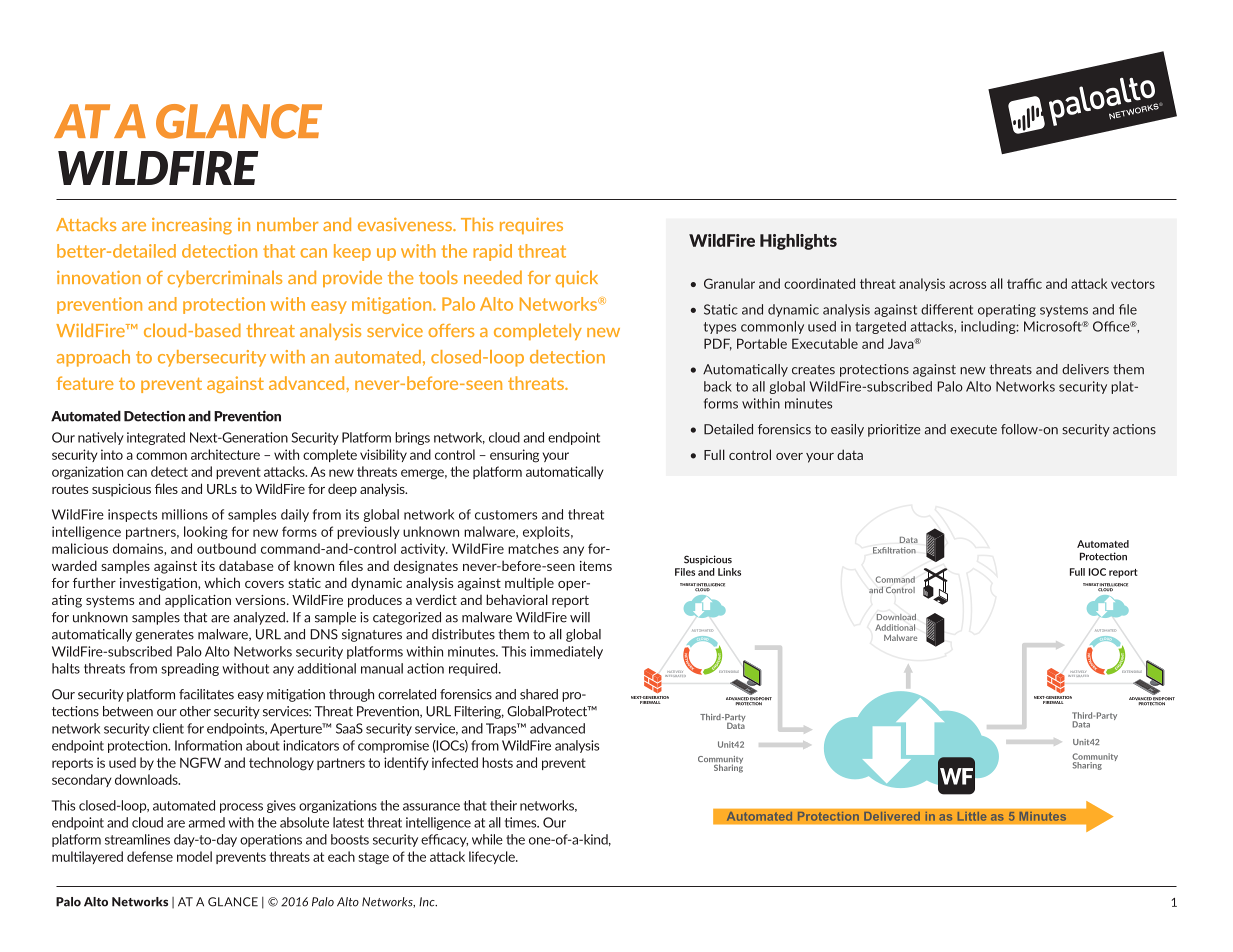 This page has width=1233, height=952. I want to click on requires, so click(531, 226).
